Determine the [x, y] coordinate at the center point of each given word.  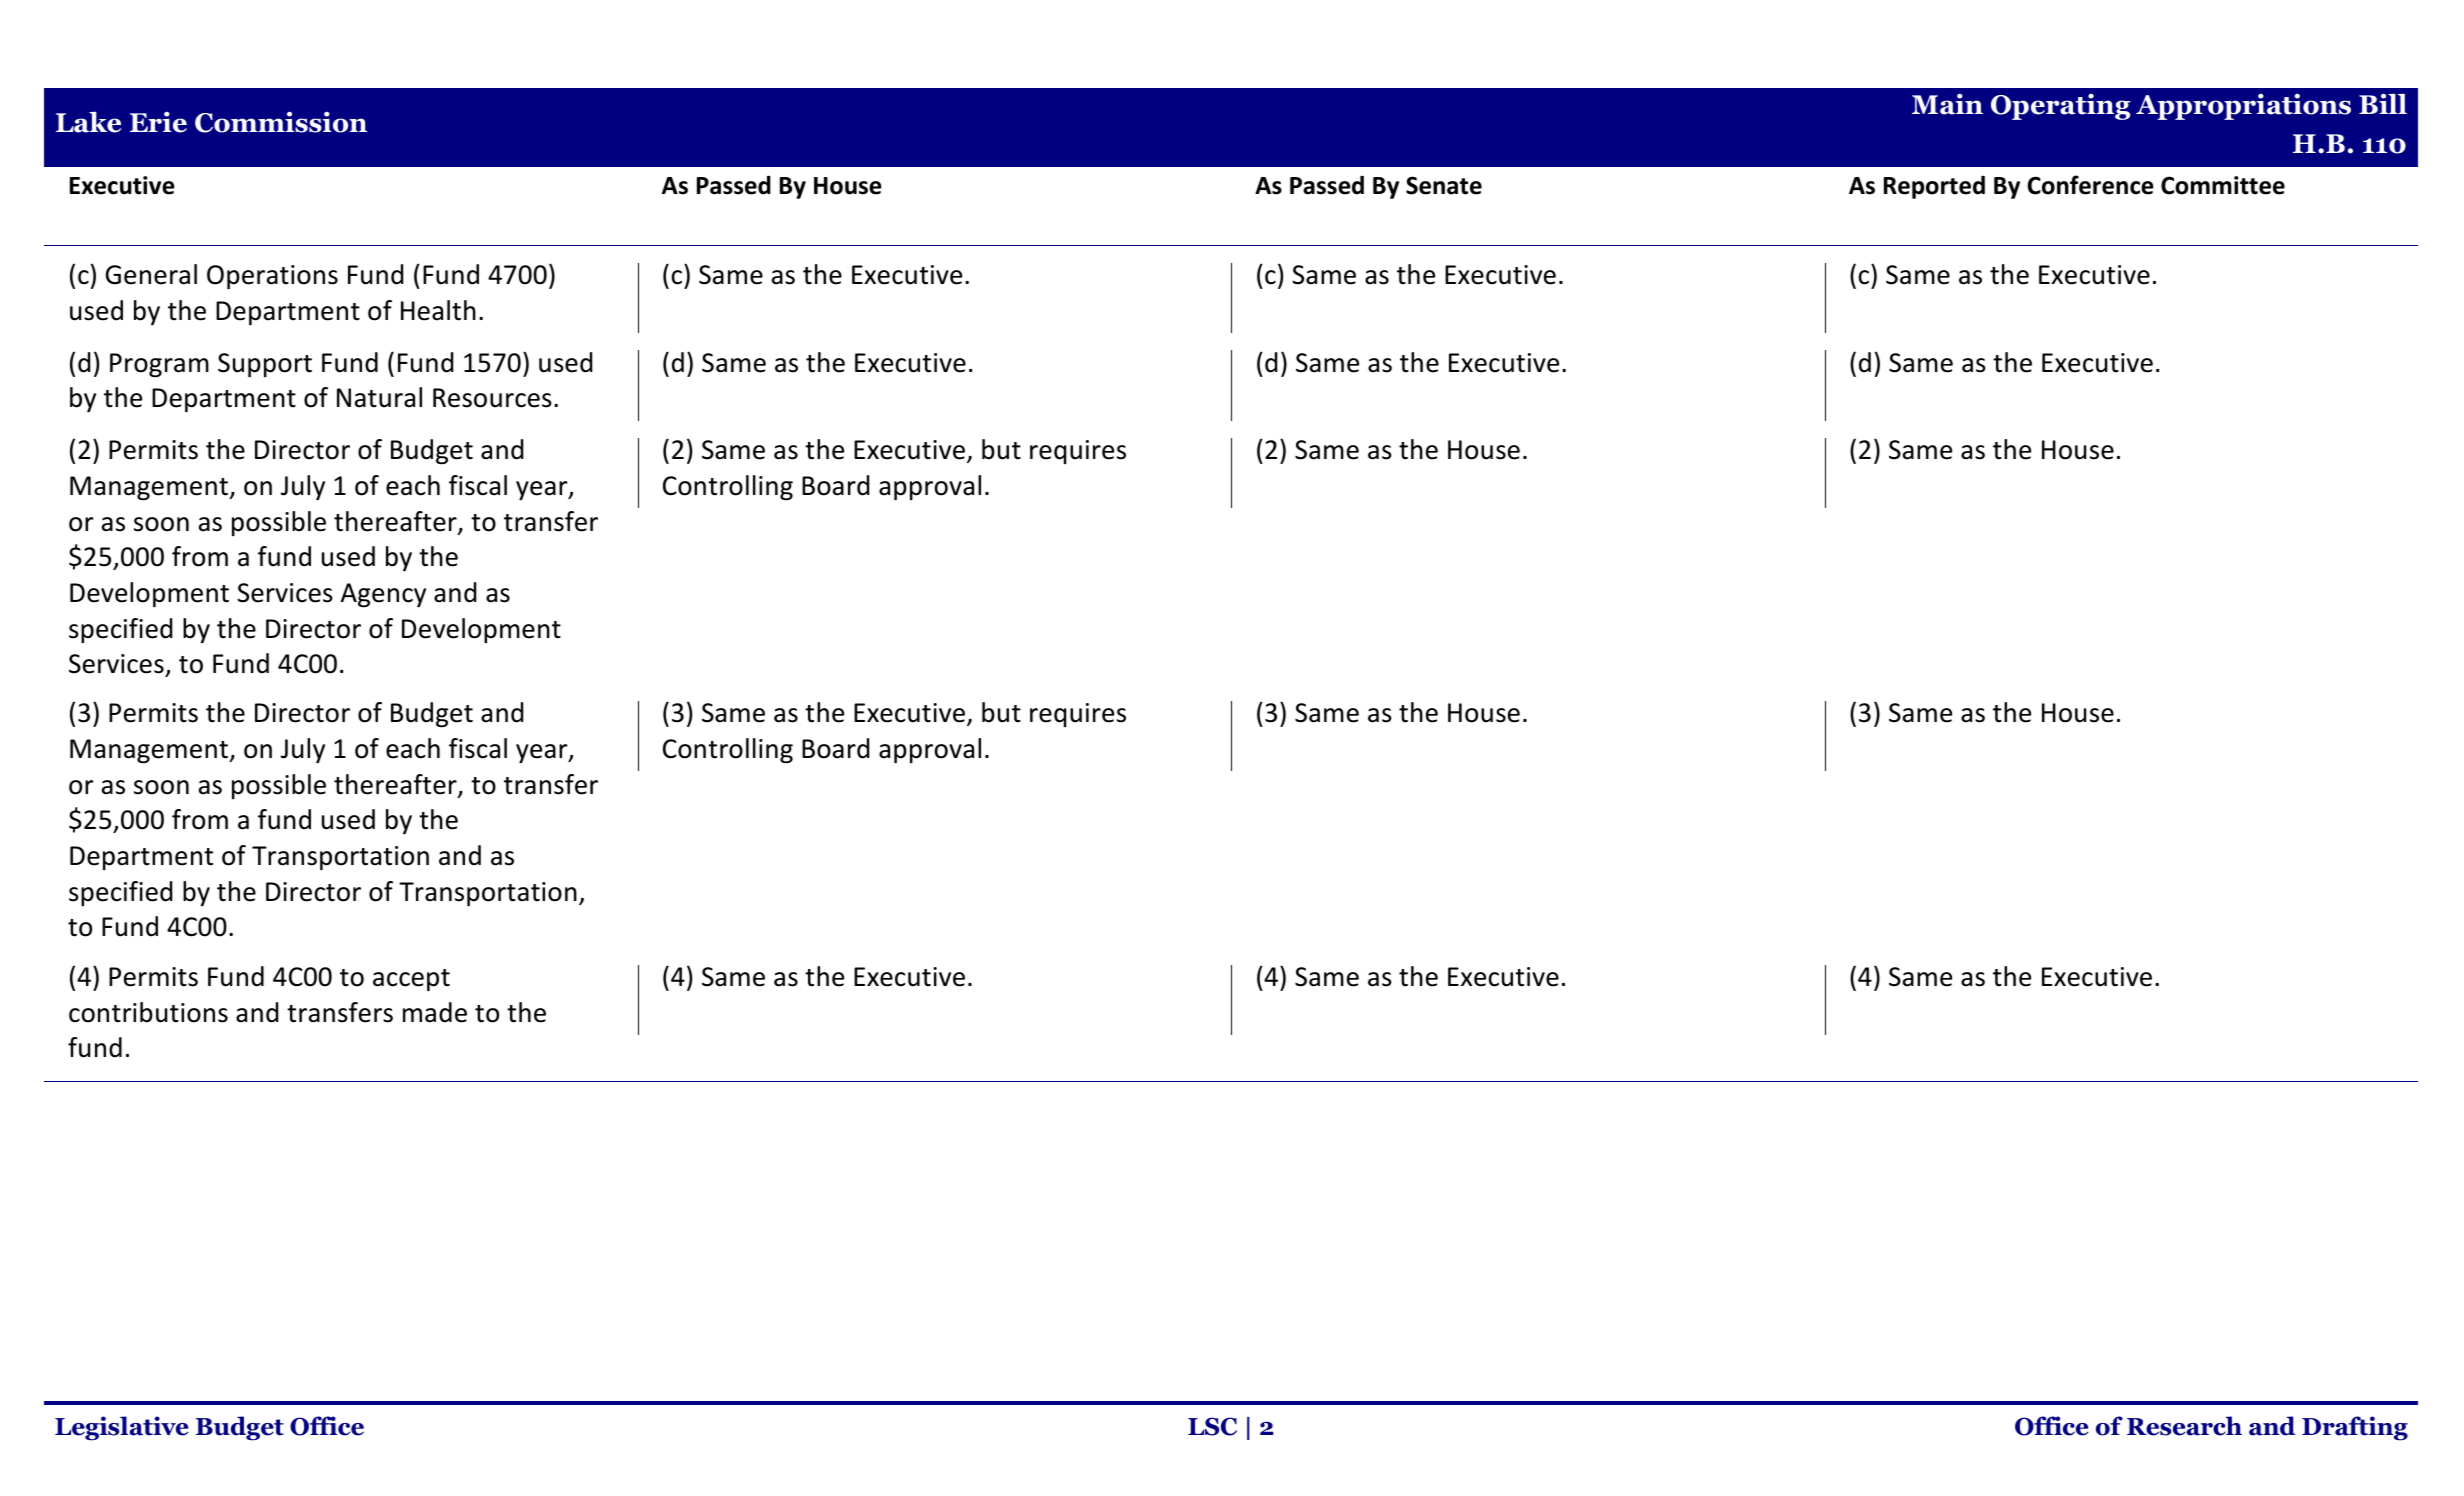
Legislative [121, 1428]
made [435, 1012]
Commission [281, 122]
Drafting [2355, 1428]
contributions [148, 1012]
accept [411, 980]
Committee [2223, 185]
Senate [1444, 185]
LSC [1212, 1426]
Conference [2091, 185]
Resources [492, 398]
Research [2184, 1426]
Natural [379, 397]
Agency [383, 595]
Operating [2060, 107]
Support [265, 365]
